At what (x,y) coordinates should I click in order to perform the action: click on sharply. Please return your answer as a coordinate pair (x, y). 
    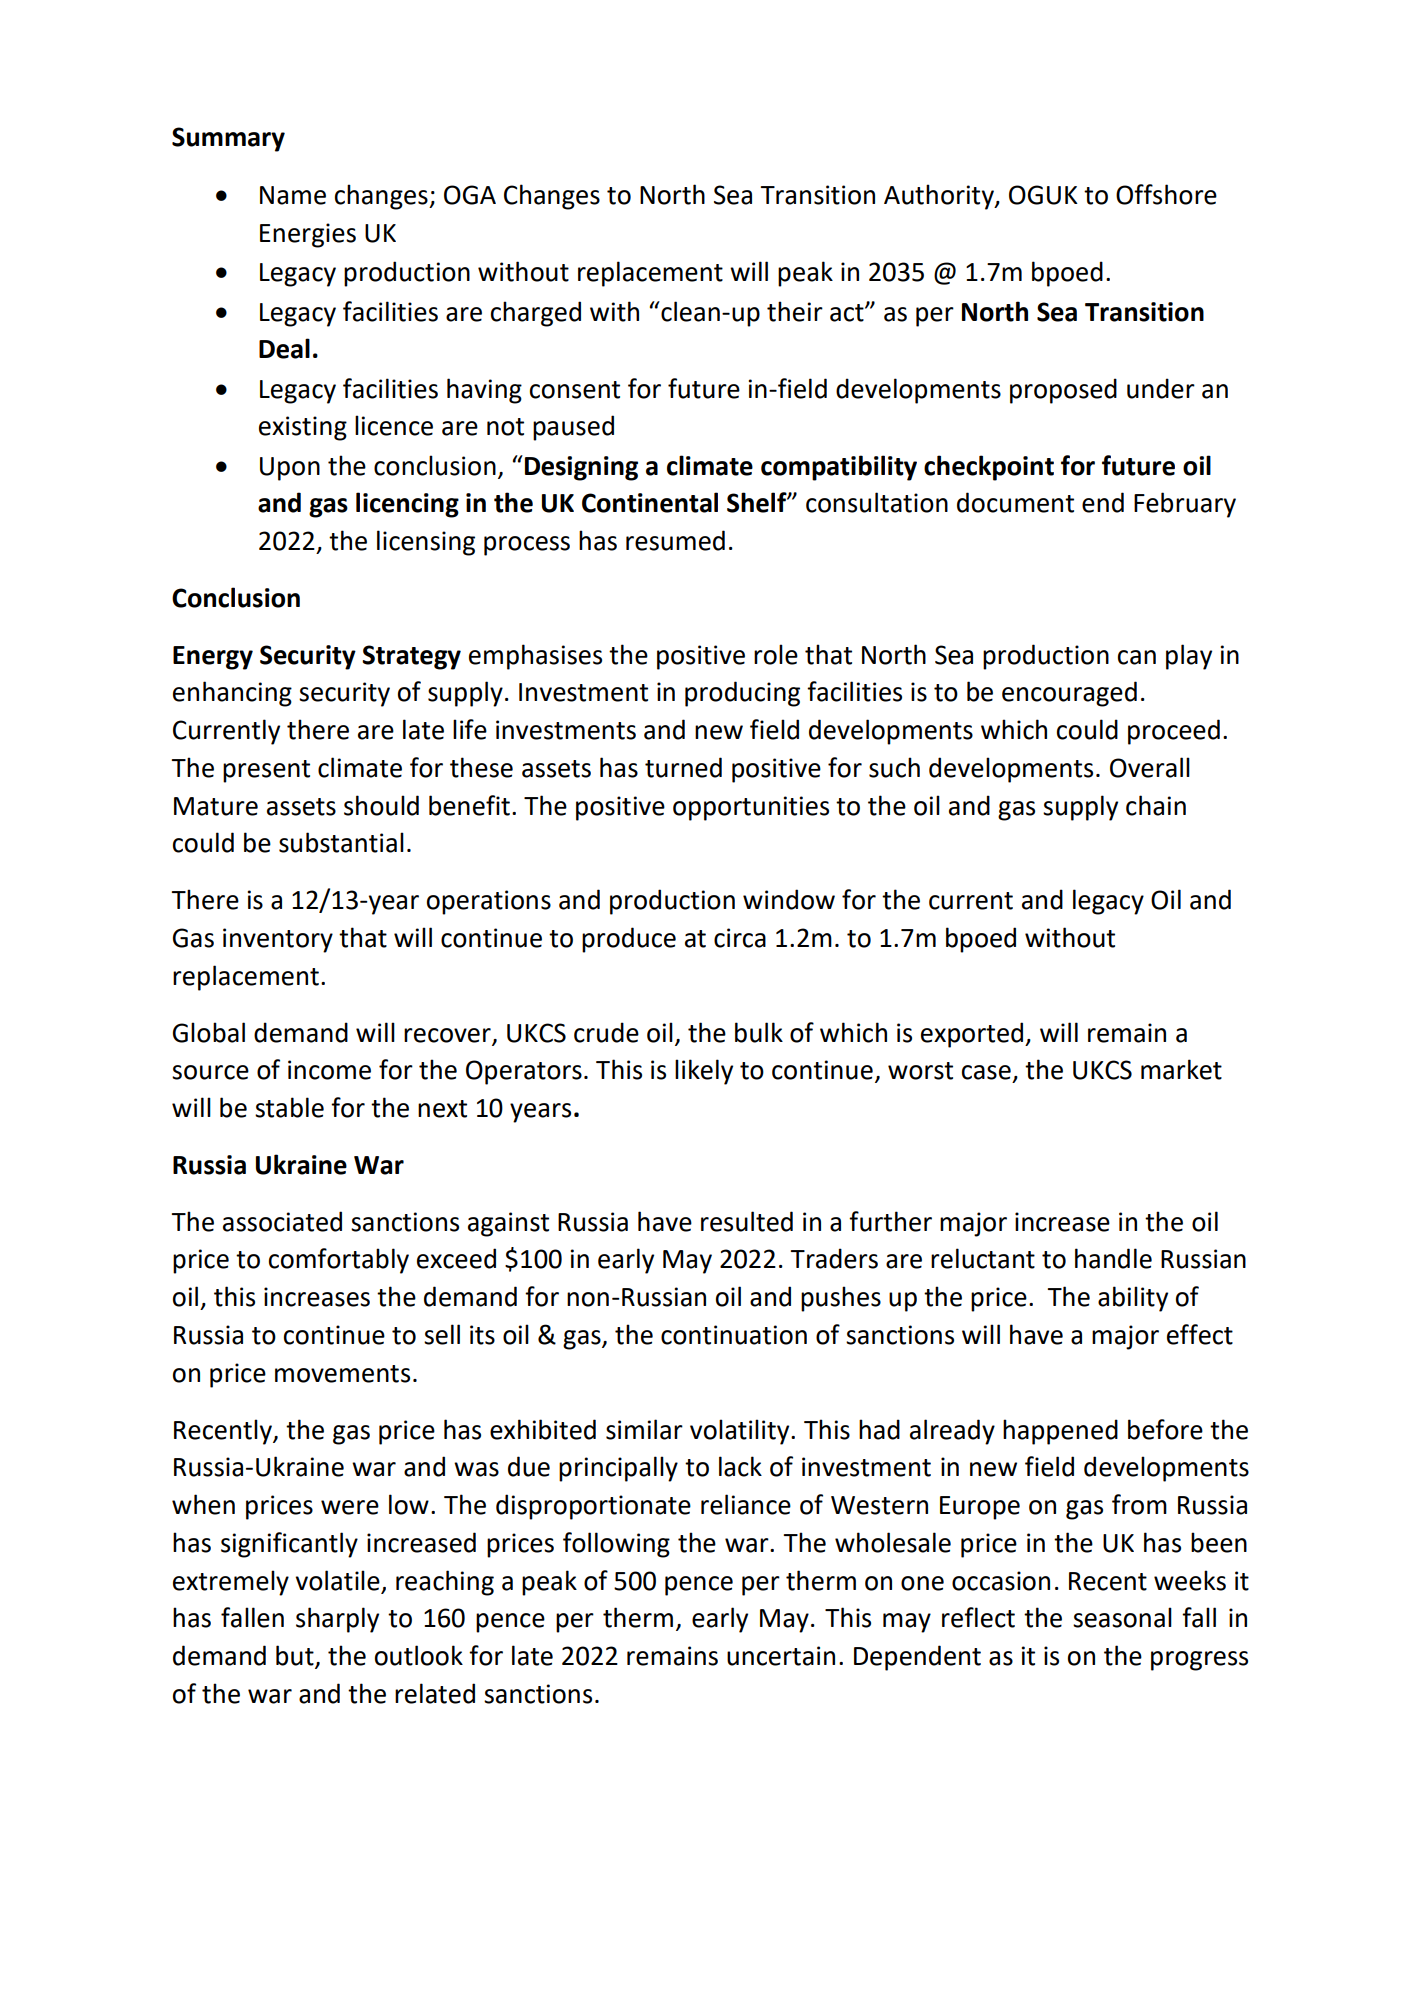
    Looking at the image, I should click on (337, 1620).
